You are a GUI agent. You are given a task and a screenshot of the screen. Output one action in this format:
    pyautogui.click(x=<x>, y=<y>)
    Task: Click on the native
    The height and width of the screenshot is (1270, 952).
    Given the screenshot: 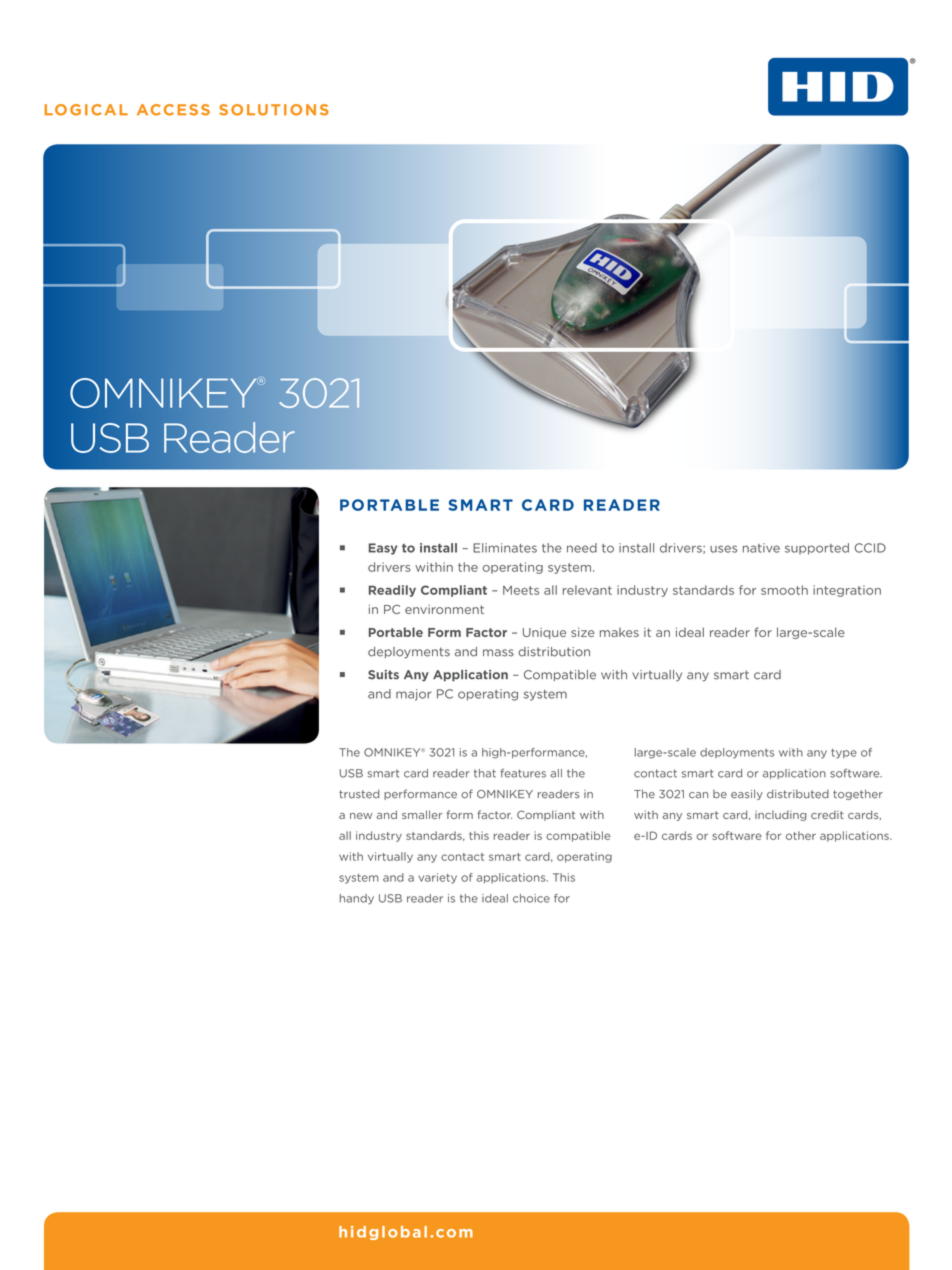 What is the action you would take?
    pyautogui.click(x=761, y=548)
